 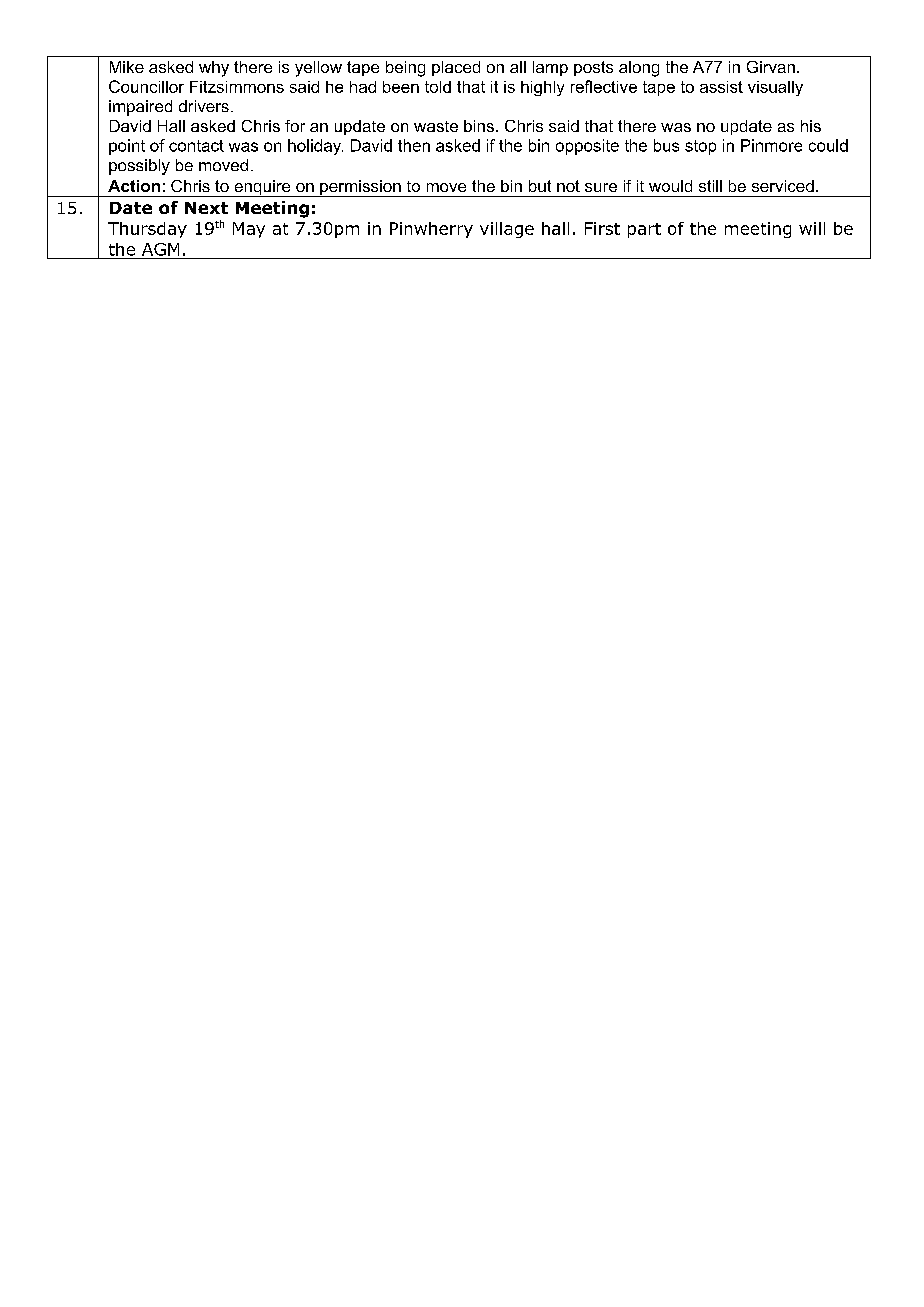 I want to click on village, so click(x=507, y=230).
